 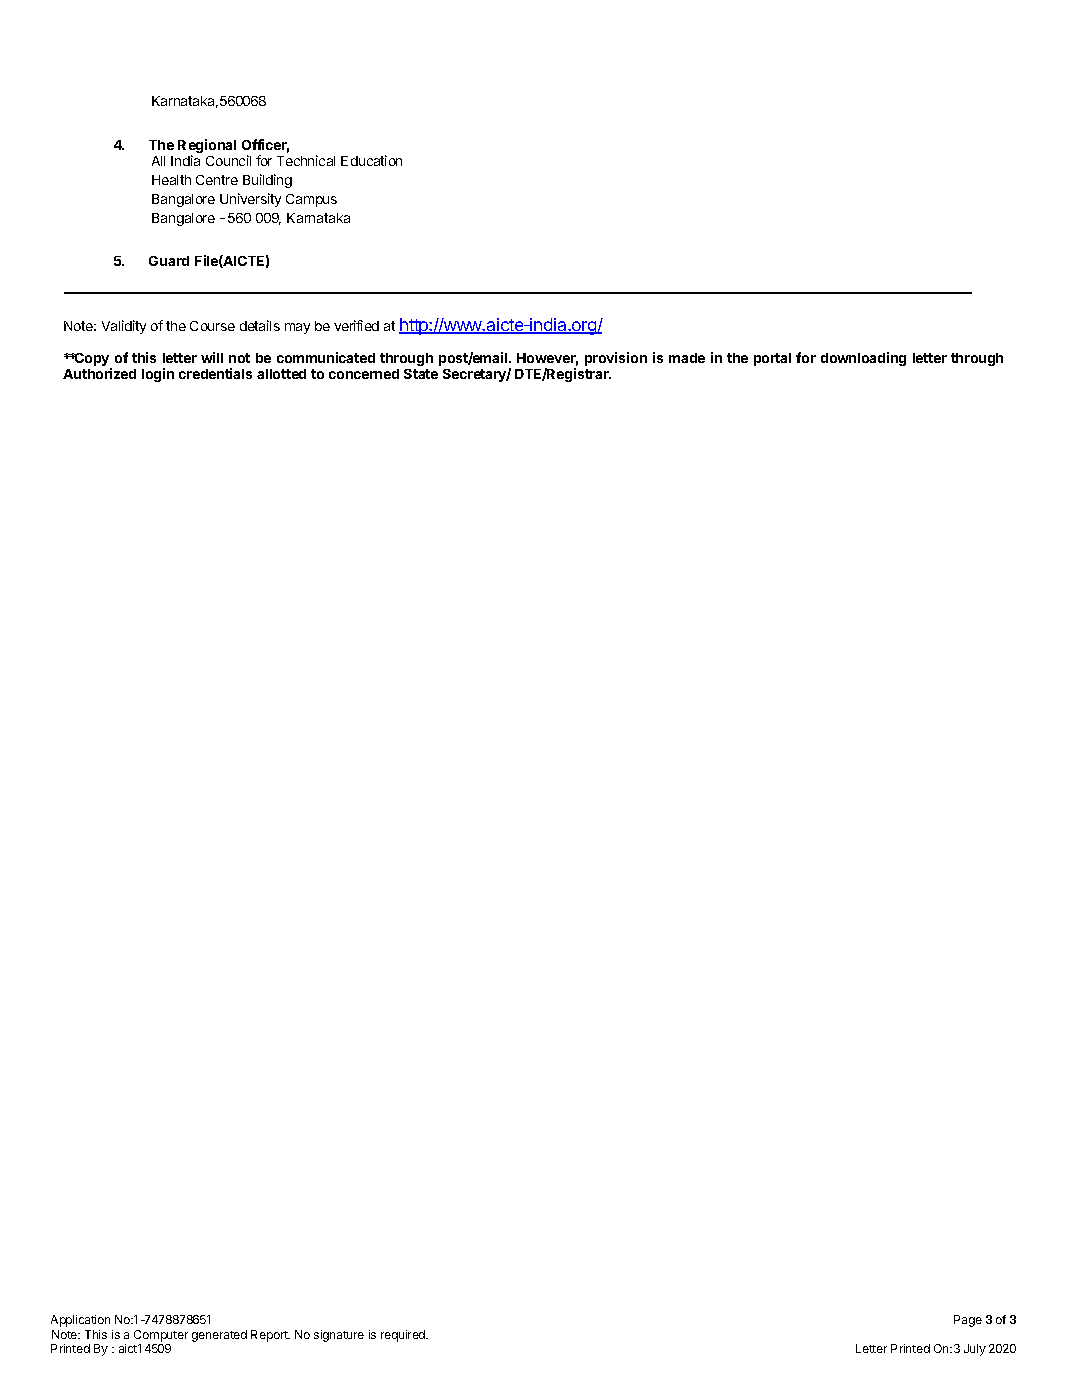 What do you see at coordinates (772, 359) in the image?
I see `portal` at bounding box center [772, 359].
